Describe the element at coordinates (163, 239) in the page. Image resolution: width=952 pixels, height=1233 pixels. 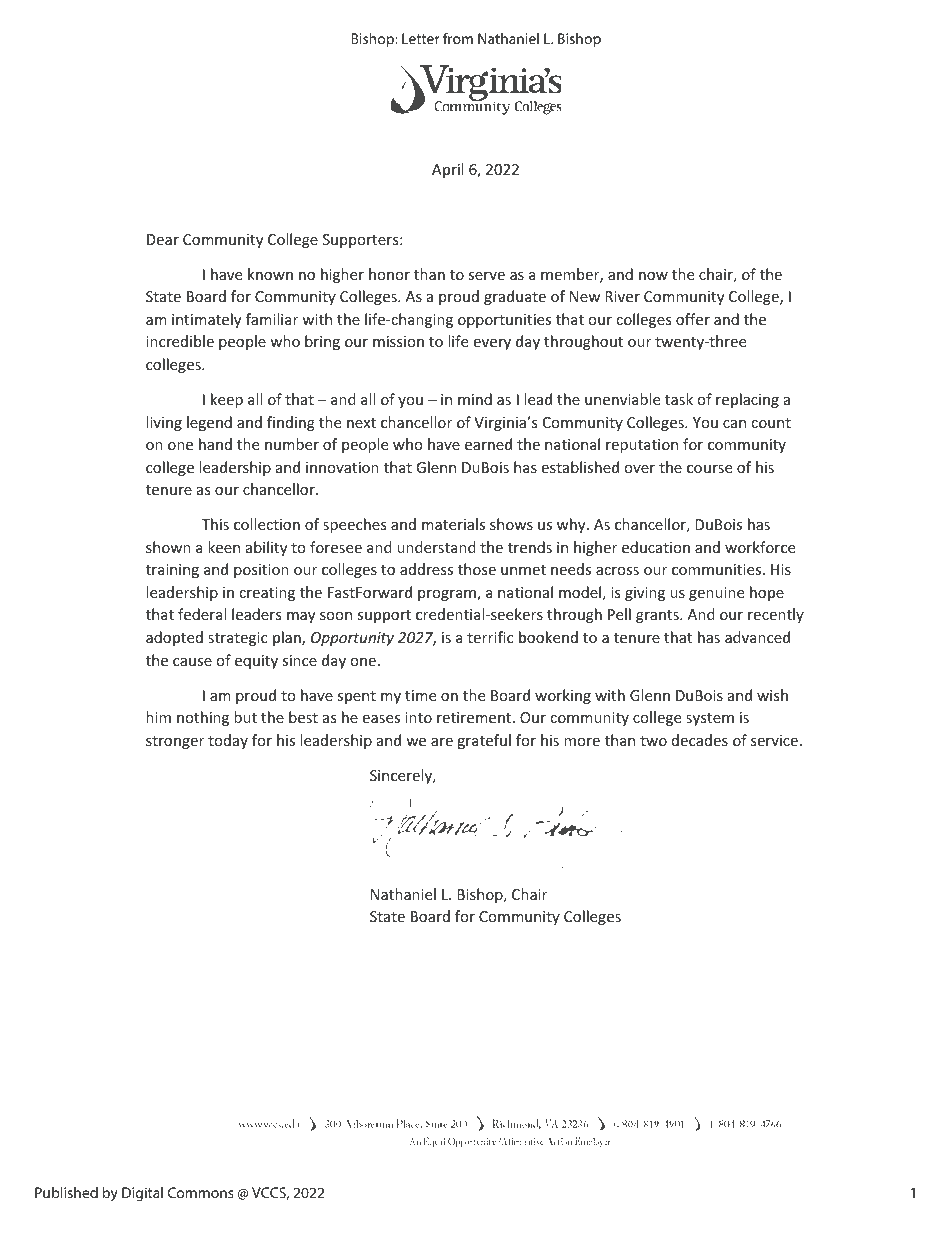
I see `Dear` at that location.
